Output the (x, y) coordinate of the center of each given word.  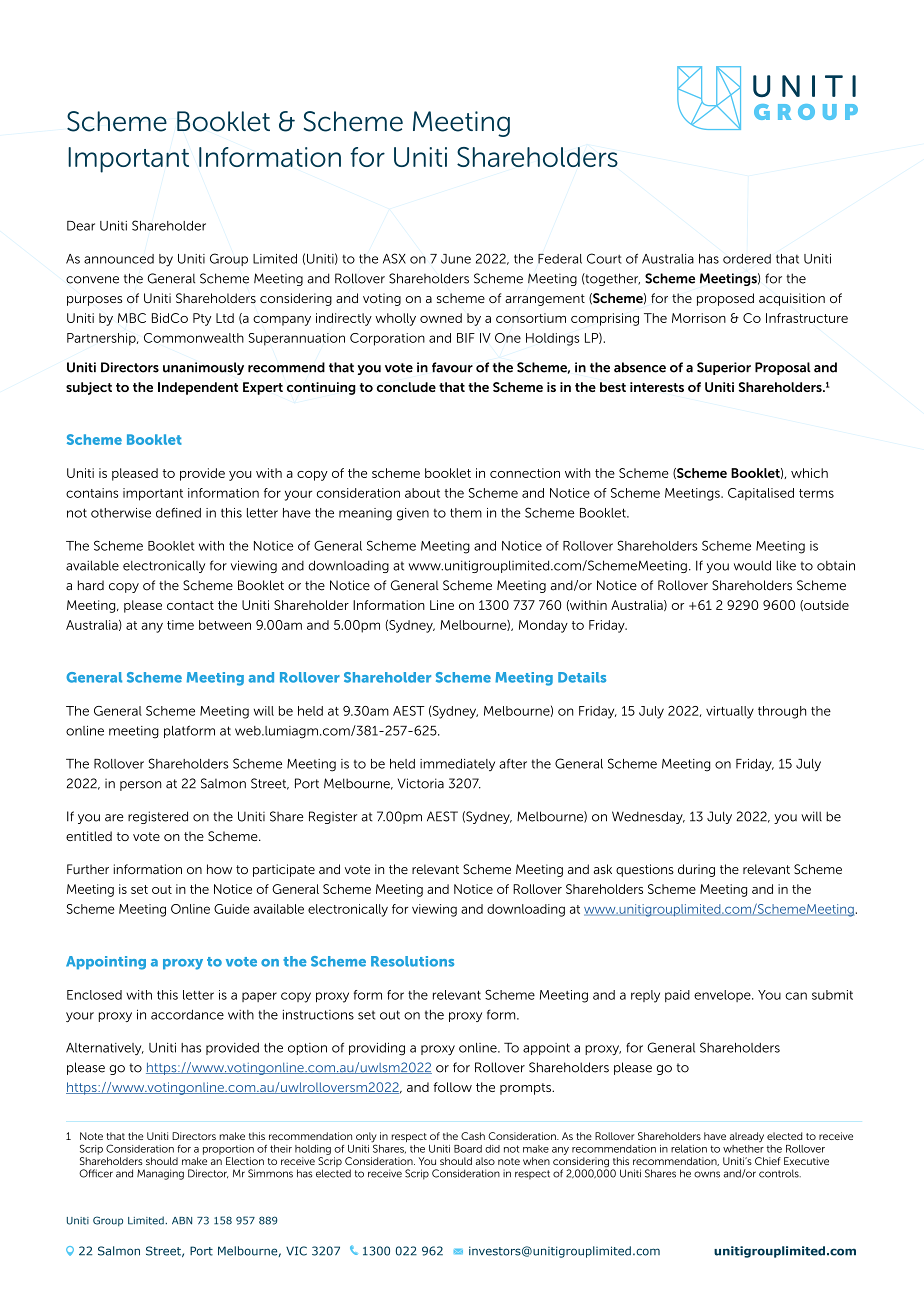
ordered (747, 259)
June (456, 259)
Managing (160, 1174)
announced (119, 259)
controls (780, 1173)
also (485, 1161)
